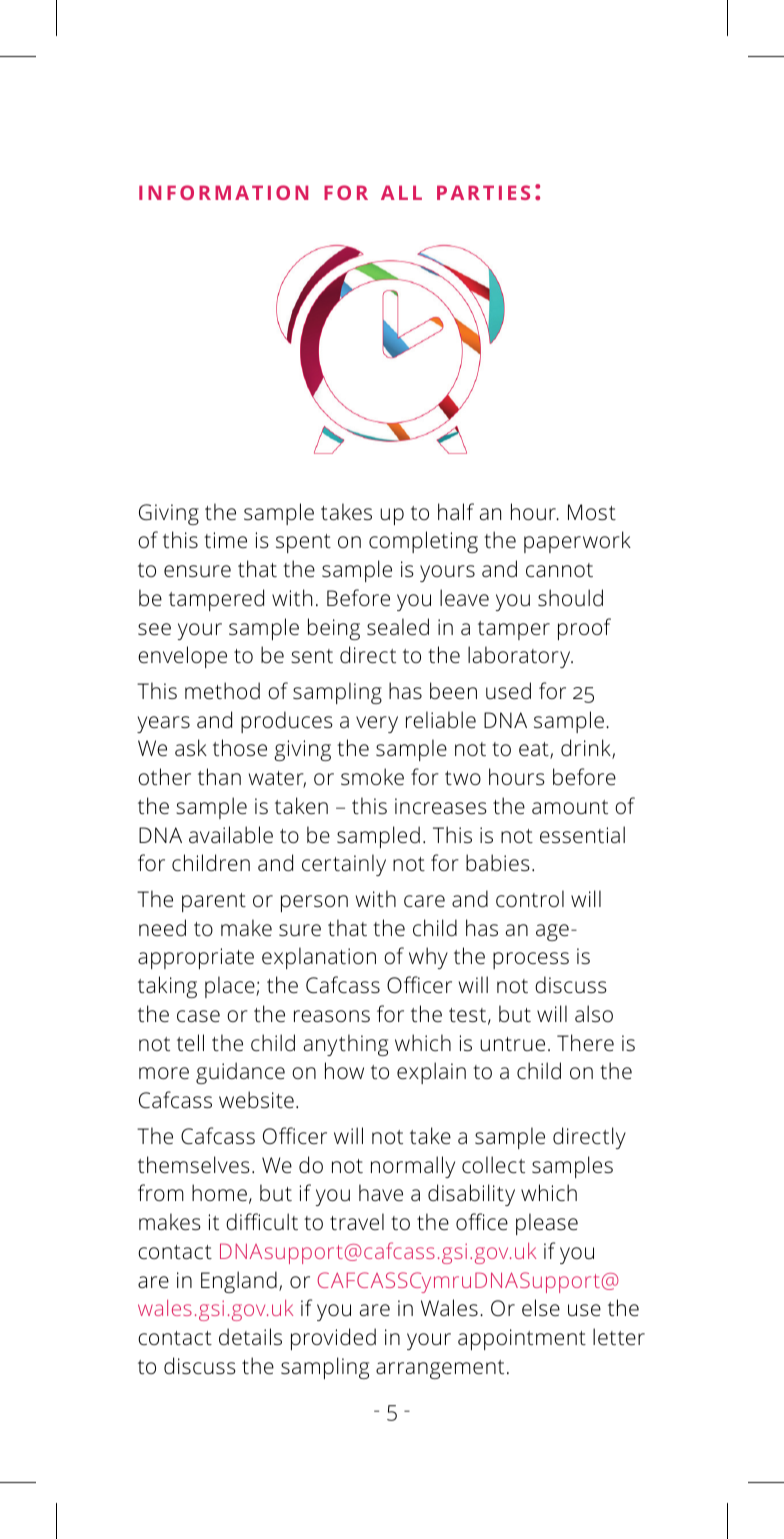 This image has width=784, height=1539. I want to click on completing, so click(423, 542).
